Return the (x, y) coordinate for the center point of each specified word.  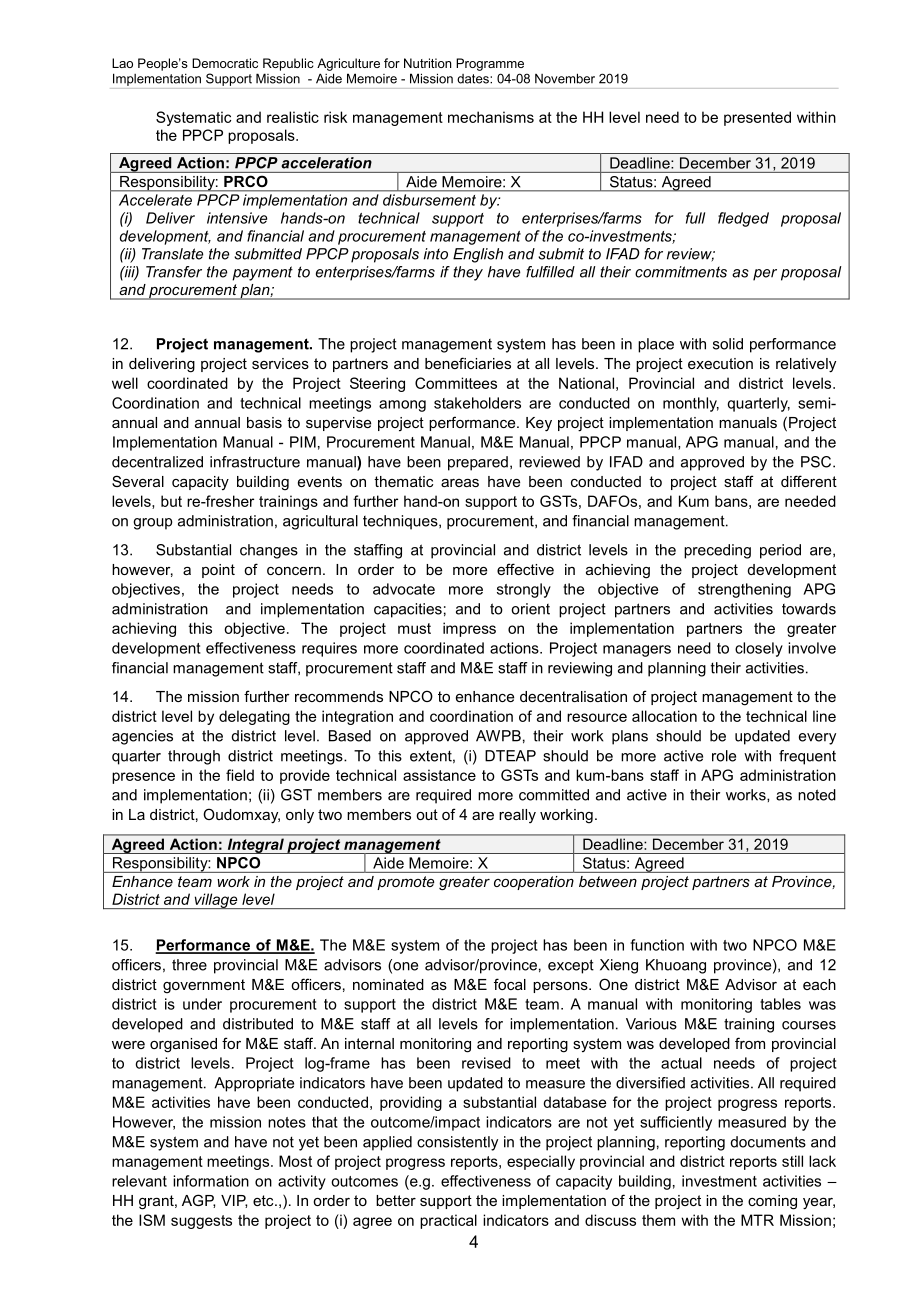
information (211, 1181)
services (280, 363)
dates (474, 79)
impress (469, 629)
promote (405, 883)
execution (720, 363)
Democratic (225, 63)
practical (448, 1221)
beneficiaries (468, 363)
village (216, 901)
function (657, 945)
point (218, 571)
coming (772, 1202)
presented (757, 118)
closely (759, 649)
